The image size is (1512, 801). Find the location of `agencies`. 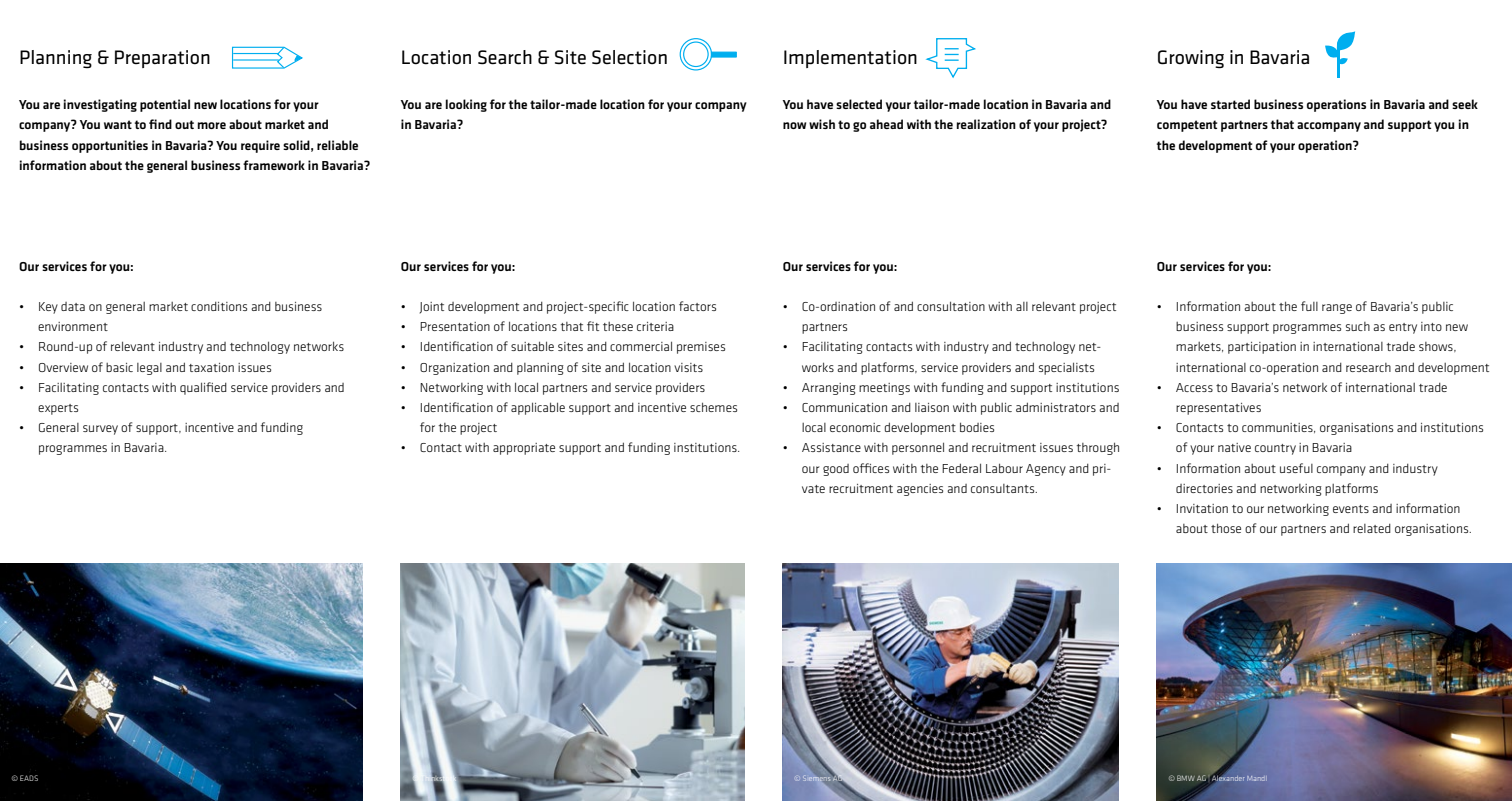

agencies is located at coordinates (920, 490).
